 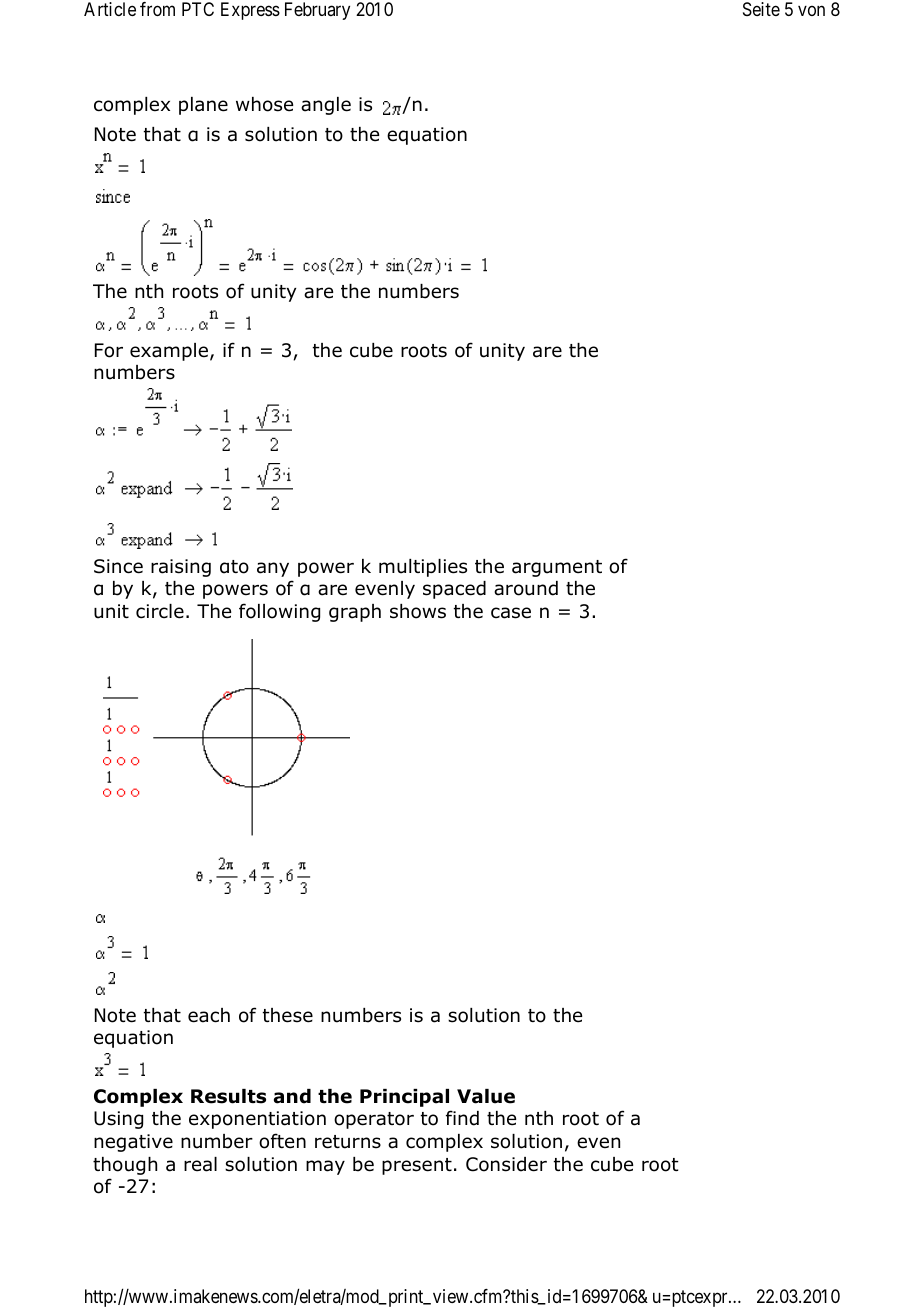 I want to click on from, so click(x=157, y=9).
